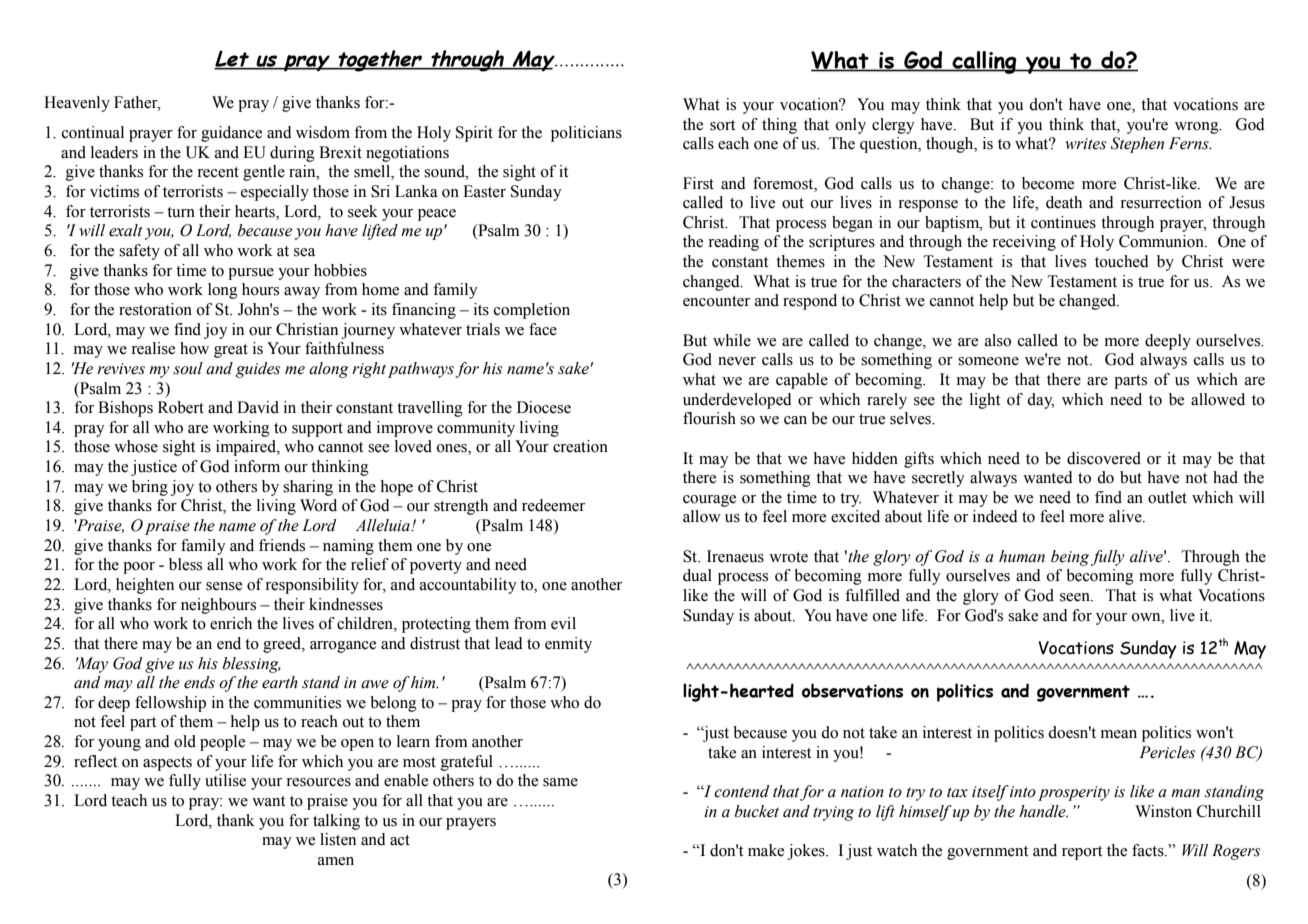 The image size is (1308, 924). I want to click on soul, so click(188, 368).
